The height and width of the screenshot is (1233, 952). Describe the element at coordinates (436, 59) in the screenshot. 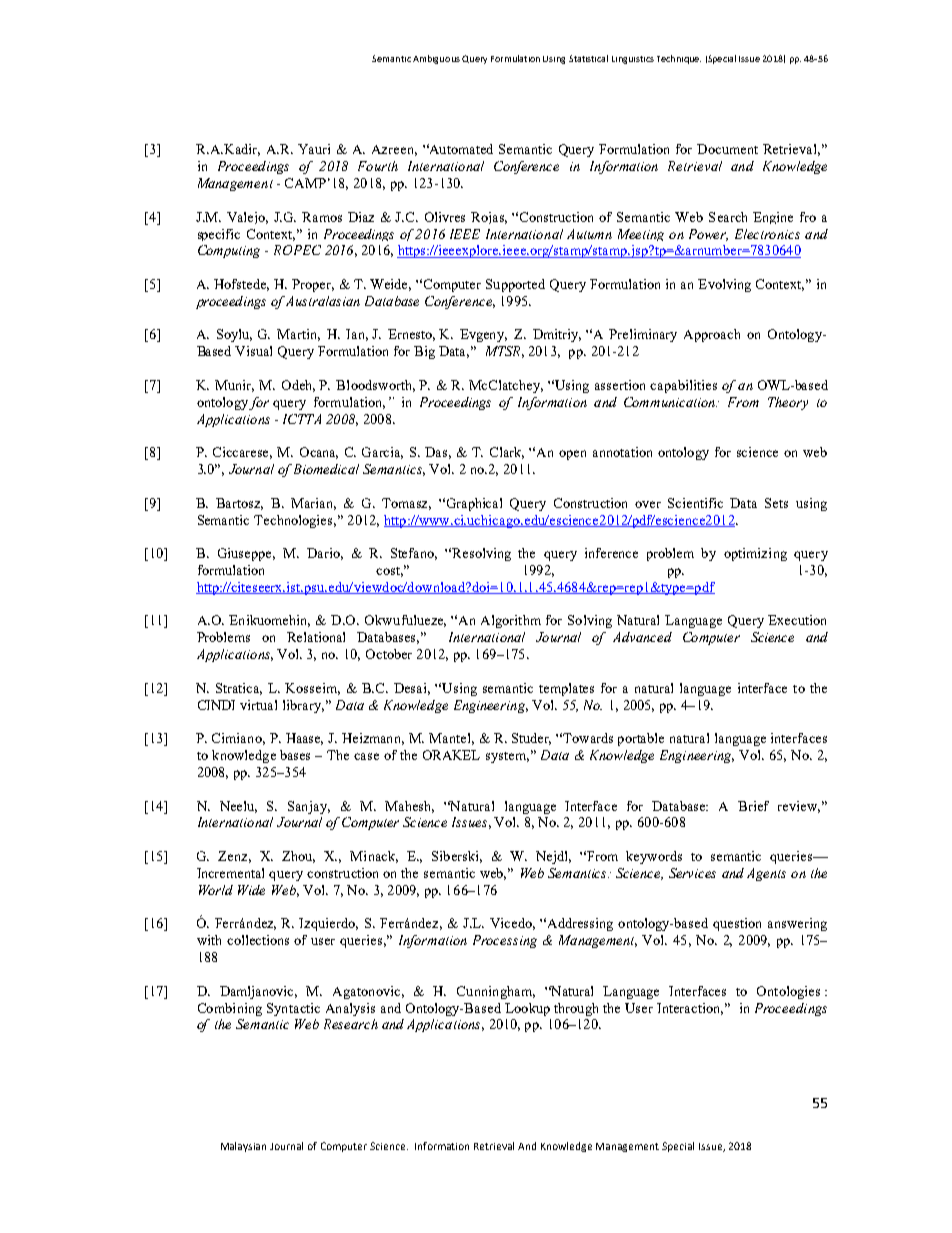

I see `Ambiguous` at that location.
